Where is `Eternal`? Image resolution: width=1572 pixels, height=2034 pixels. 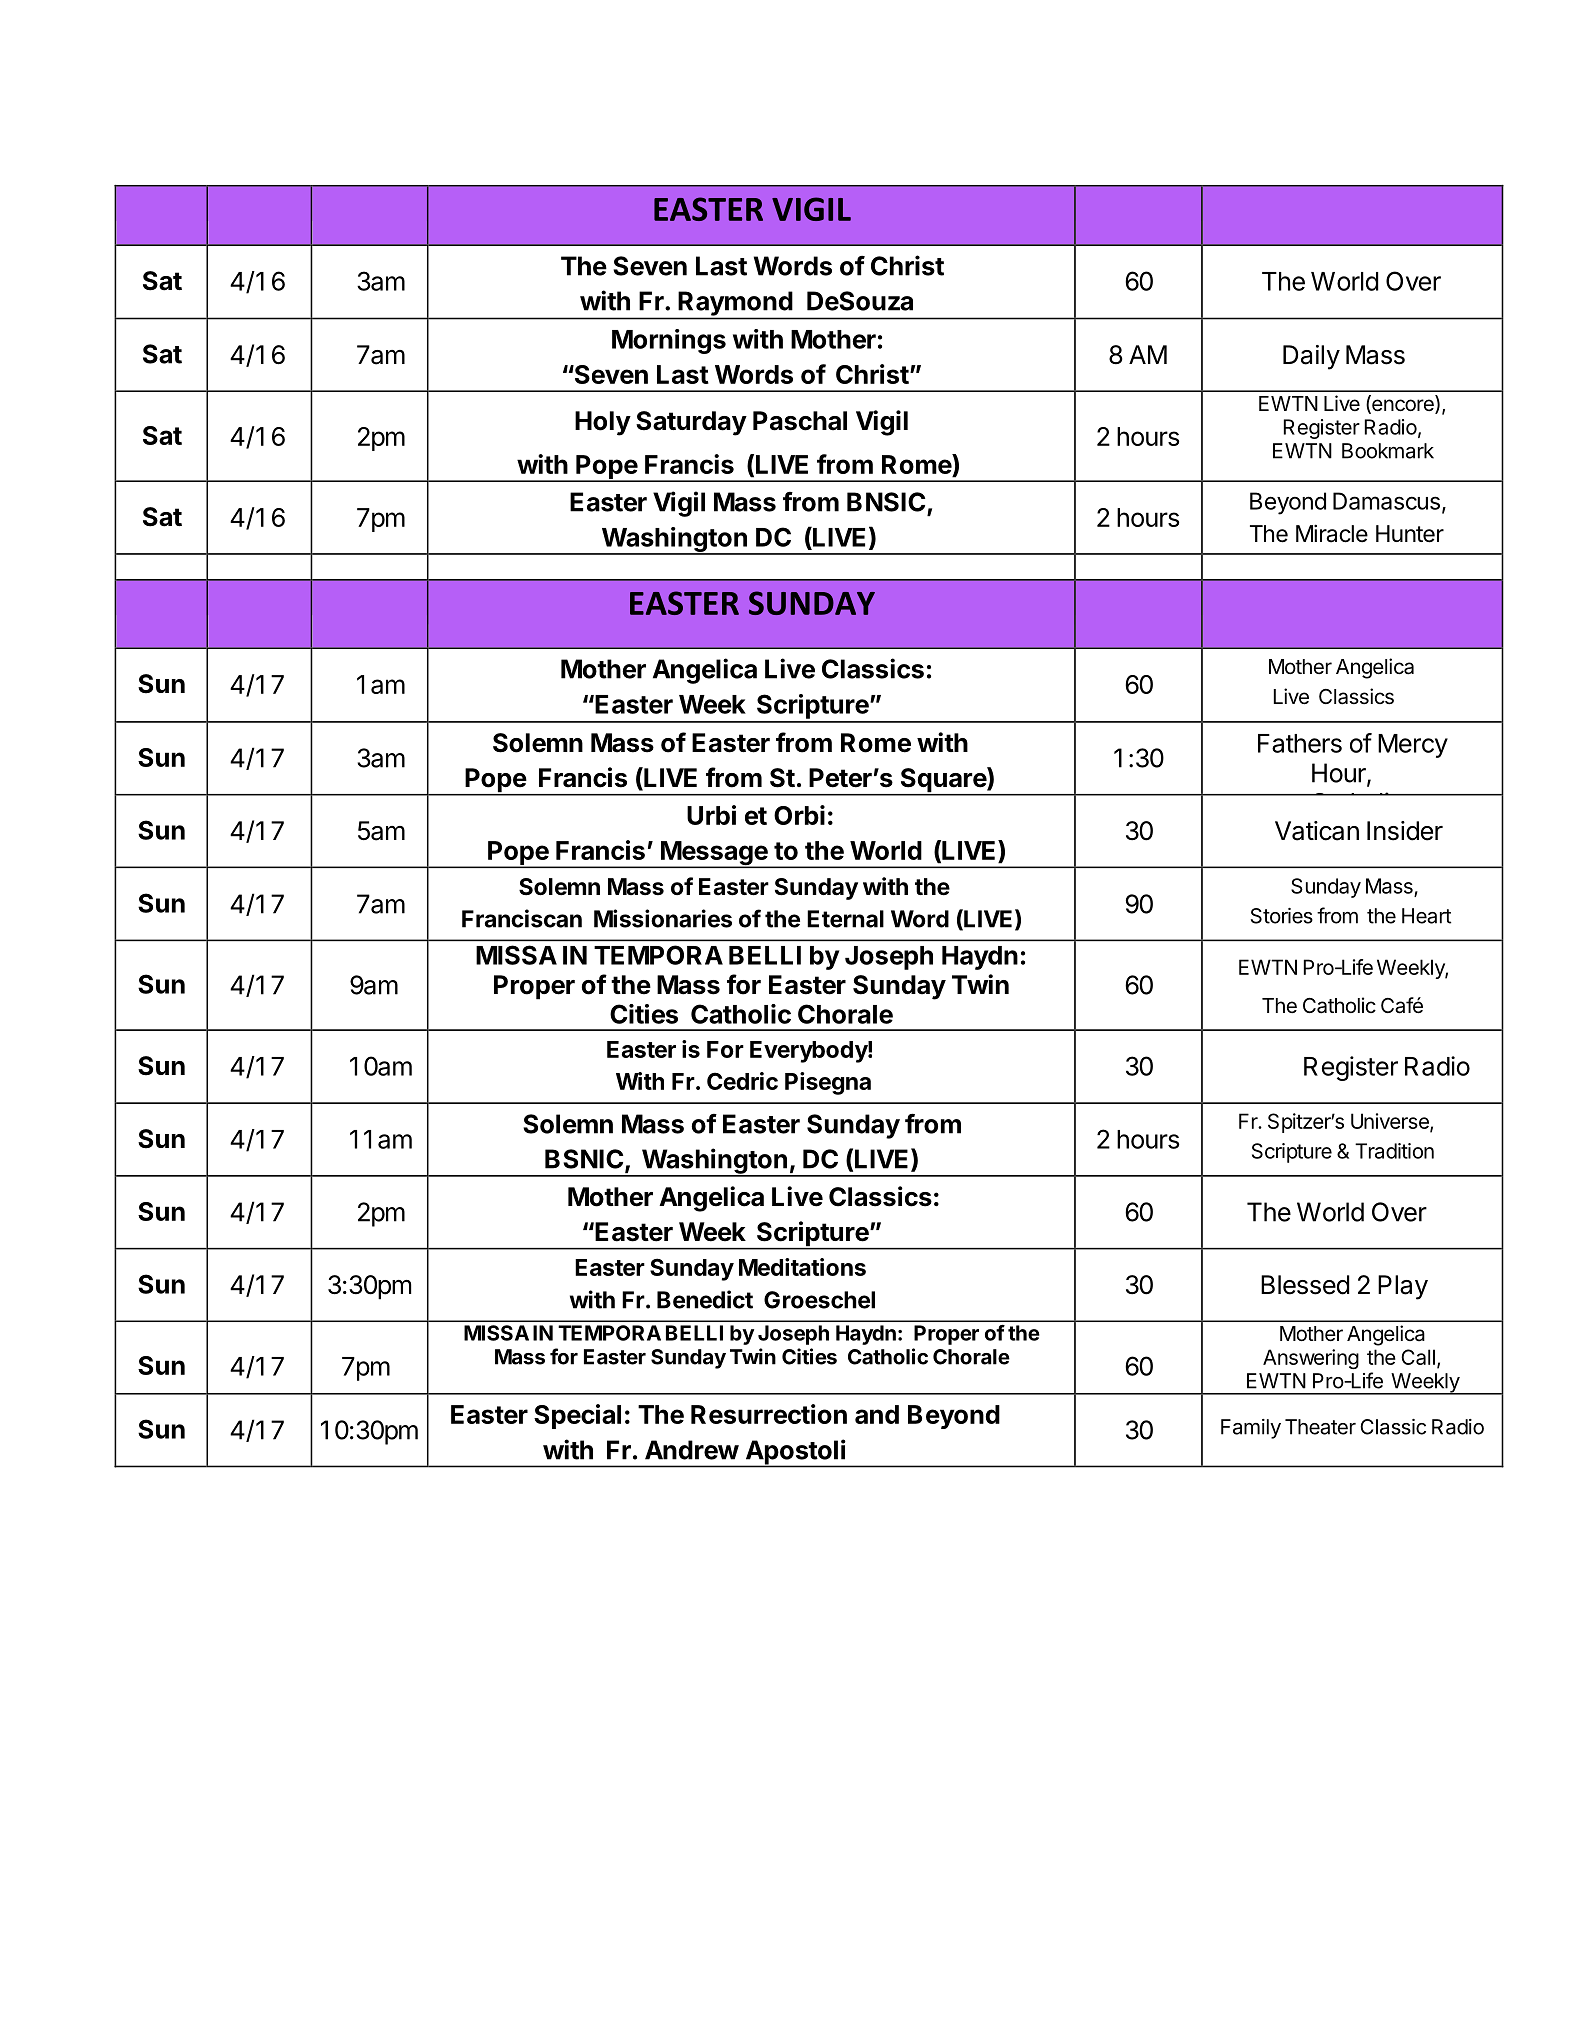 Eternal is located at coordinates (845, 919).
